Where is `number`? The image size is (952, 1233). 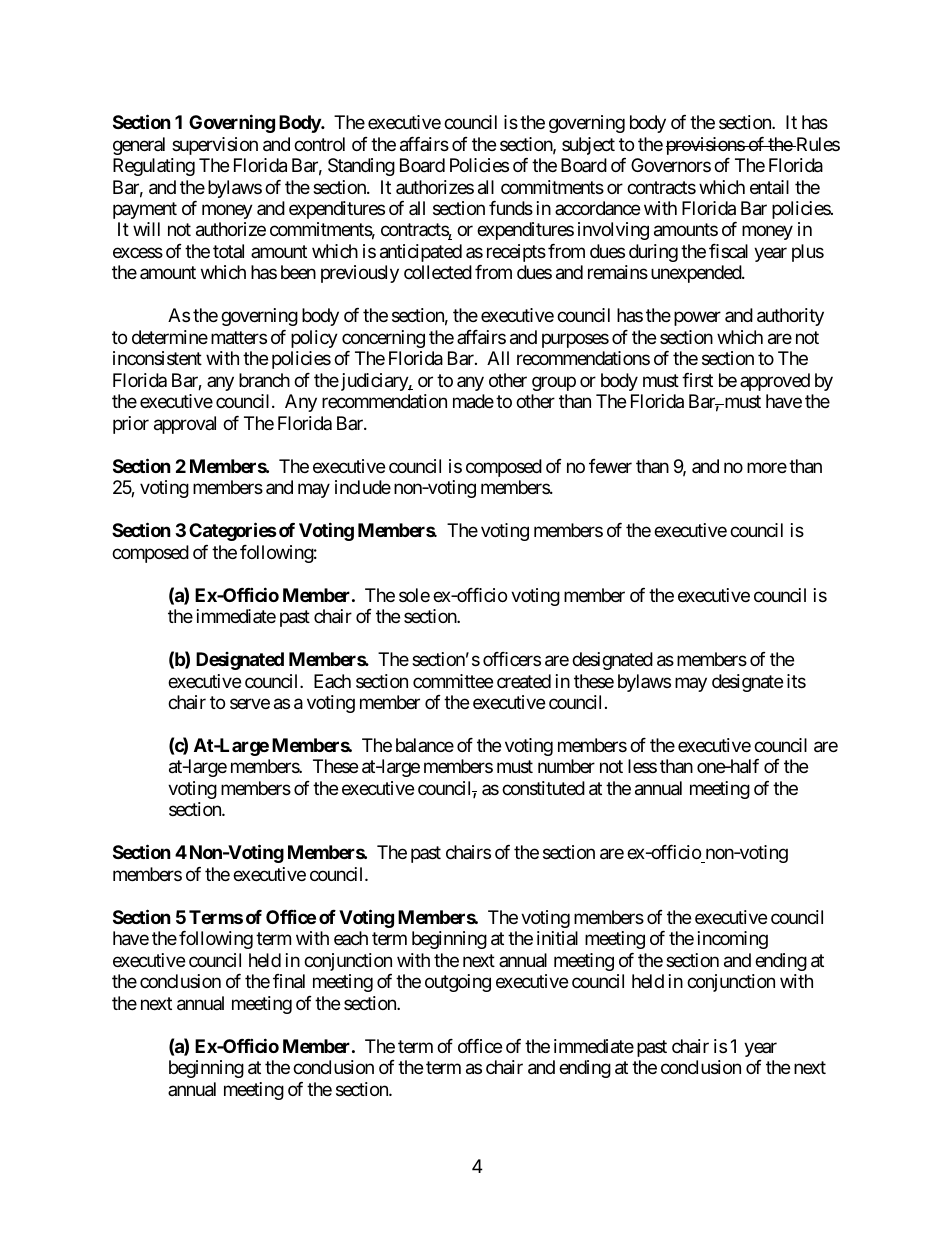 number is located at coordinates (566, 766).
